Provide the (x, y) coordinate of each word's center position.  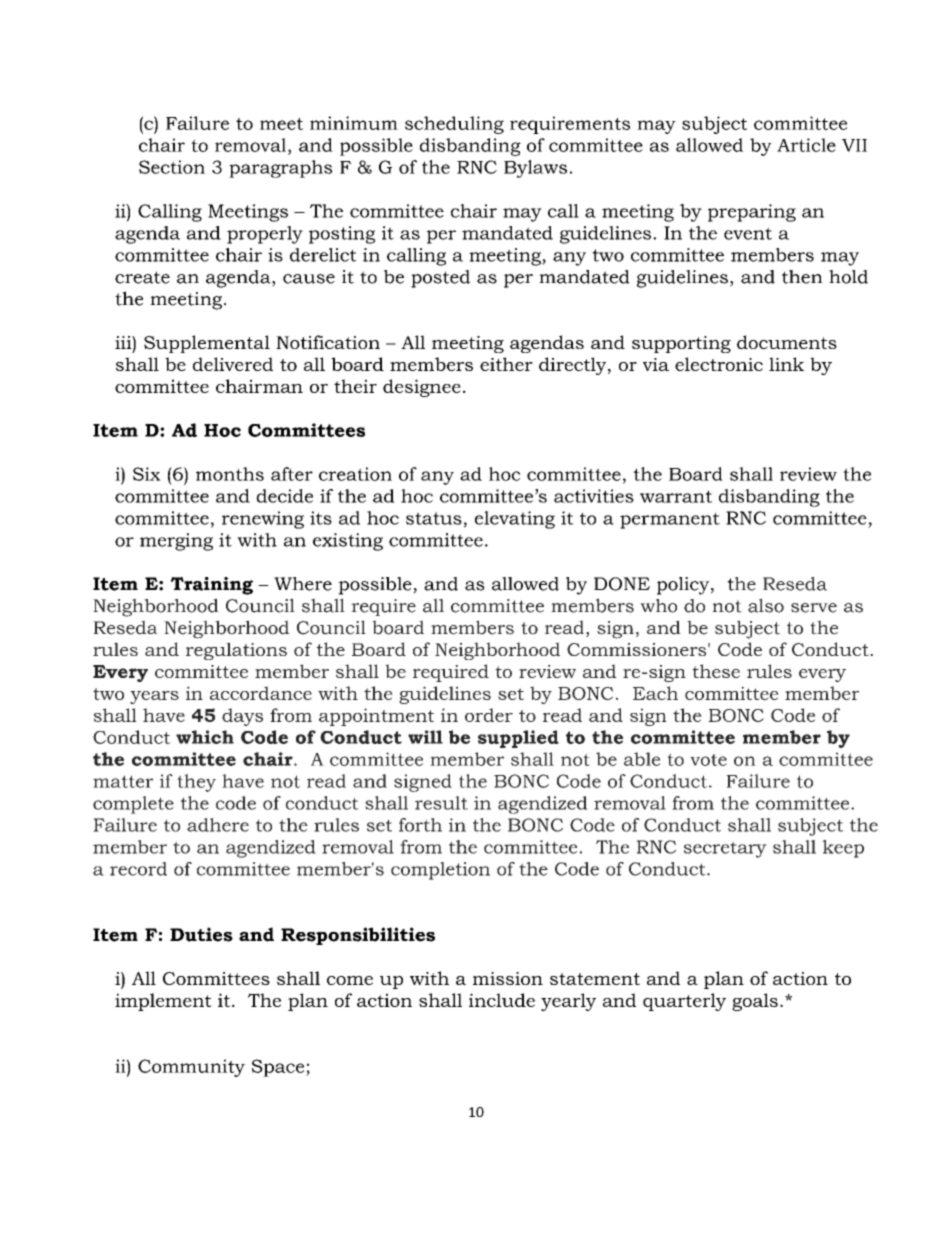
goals (755, 1002)
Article (806, 145)
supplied (518, 739)
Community (191, 1068)
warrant (676, 496)
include (502, 1000)
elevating (515, 520)
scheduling (454, 125)
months (230, 474)
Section (172, 167)
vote (708, 760)
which (205, 737)
